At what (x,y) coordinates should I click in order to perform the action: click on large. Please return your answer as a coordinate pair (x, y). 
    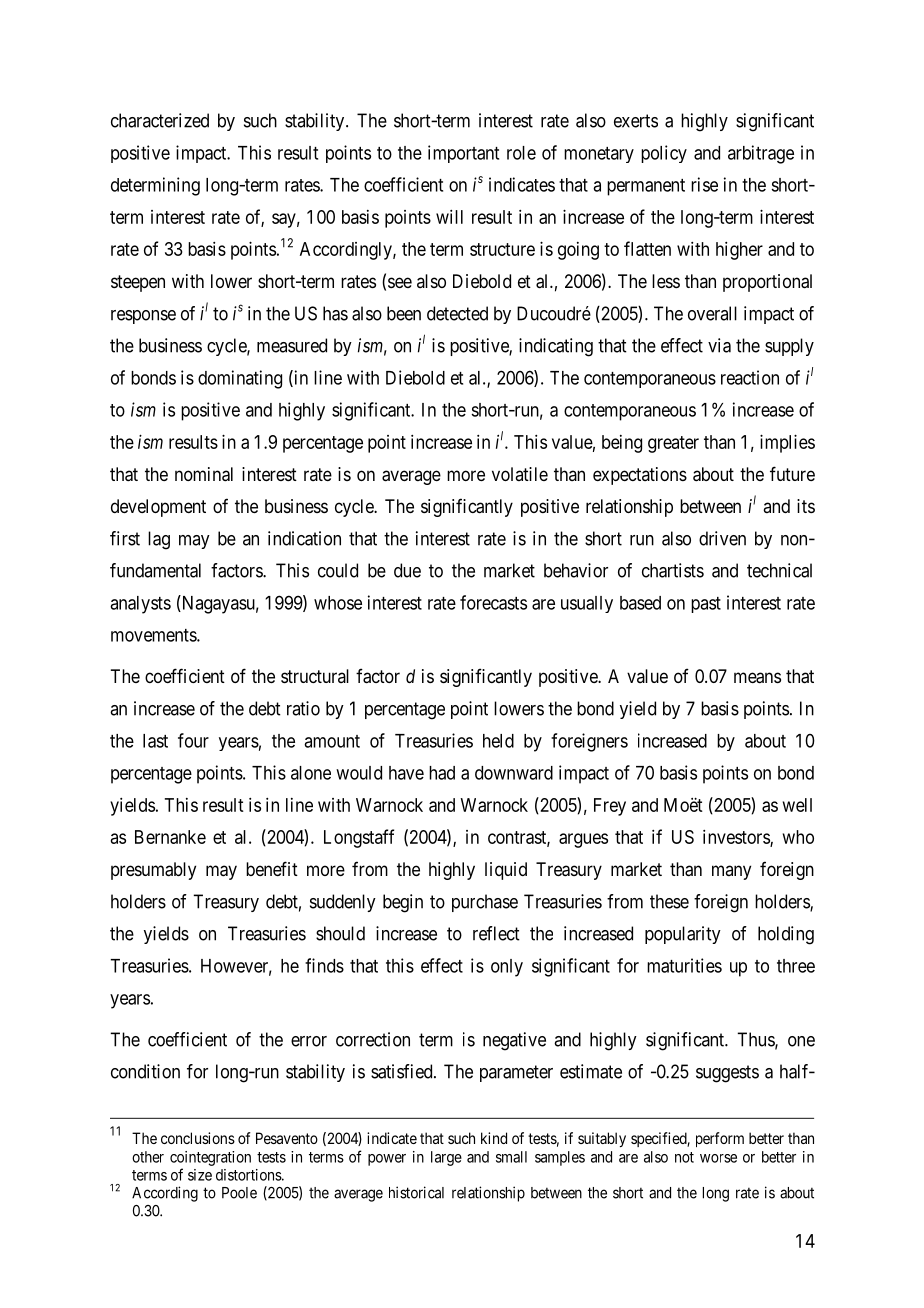
    Looking at the image, I should click on (446, 1158).
